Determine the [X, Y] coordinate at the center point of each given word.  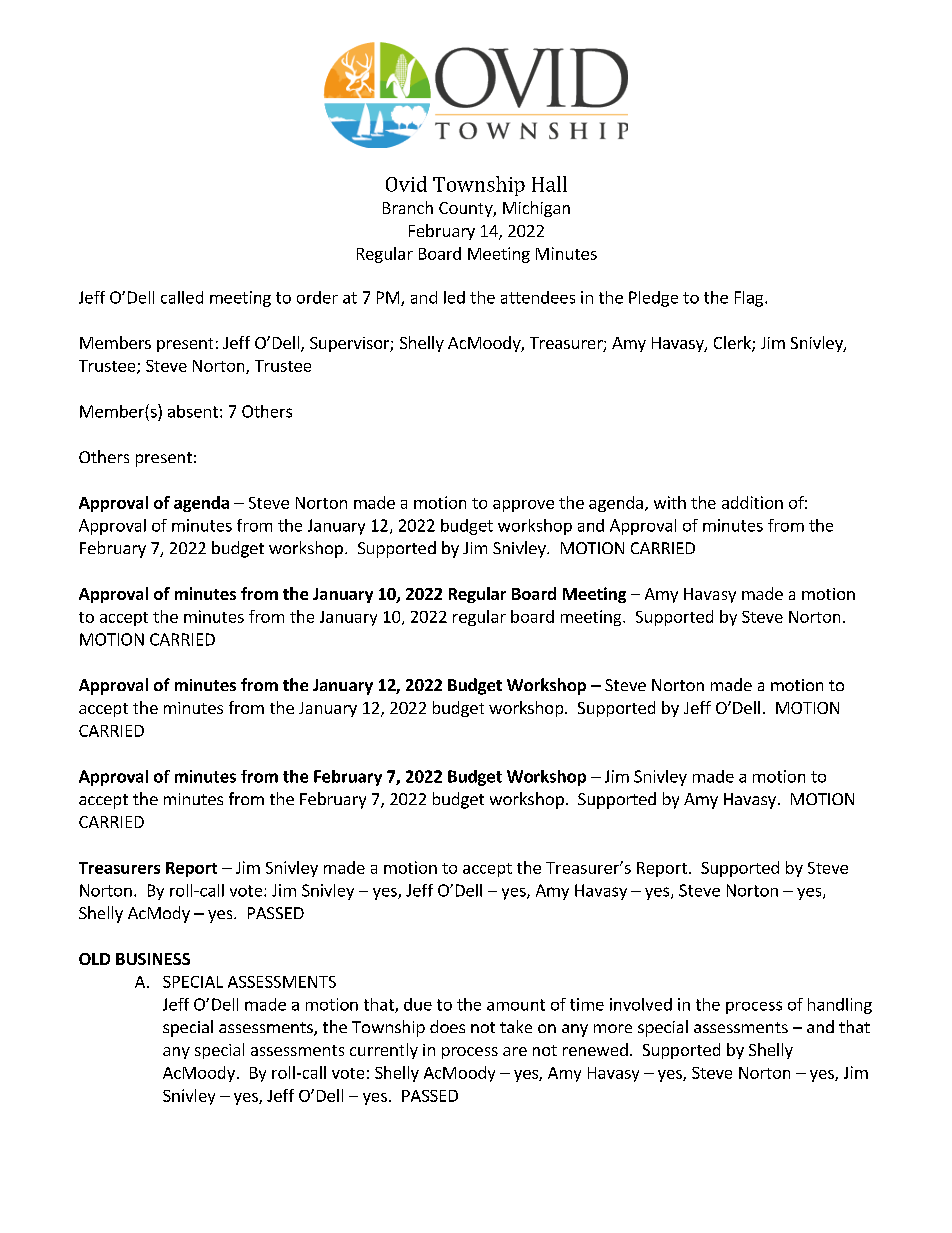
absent [193, 411]
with [670, 502]
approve [523, 506]
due [418, 1004]
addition [752, 502]
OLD [94, 959]
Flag [750, 299]
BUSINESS [153, 959]
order [317, 297]
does [447, 1026]
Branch [408, 207]
